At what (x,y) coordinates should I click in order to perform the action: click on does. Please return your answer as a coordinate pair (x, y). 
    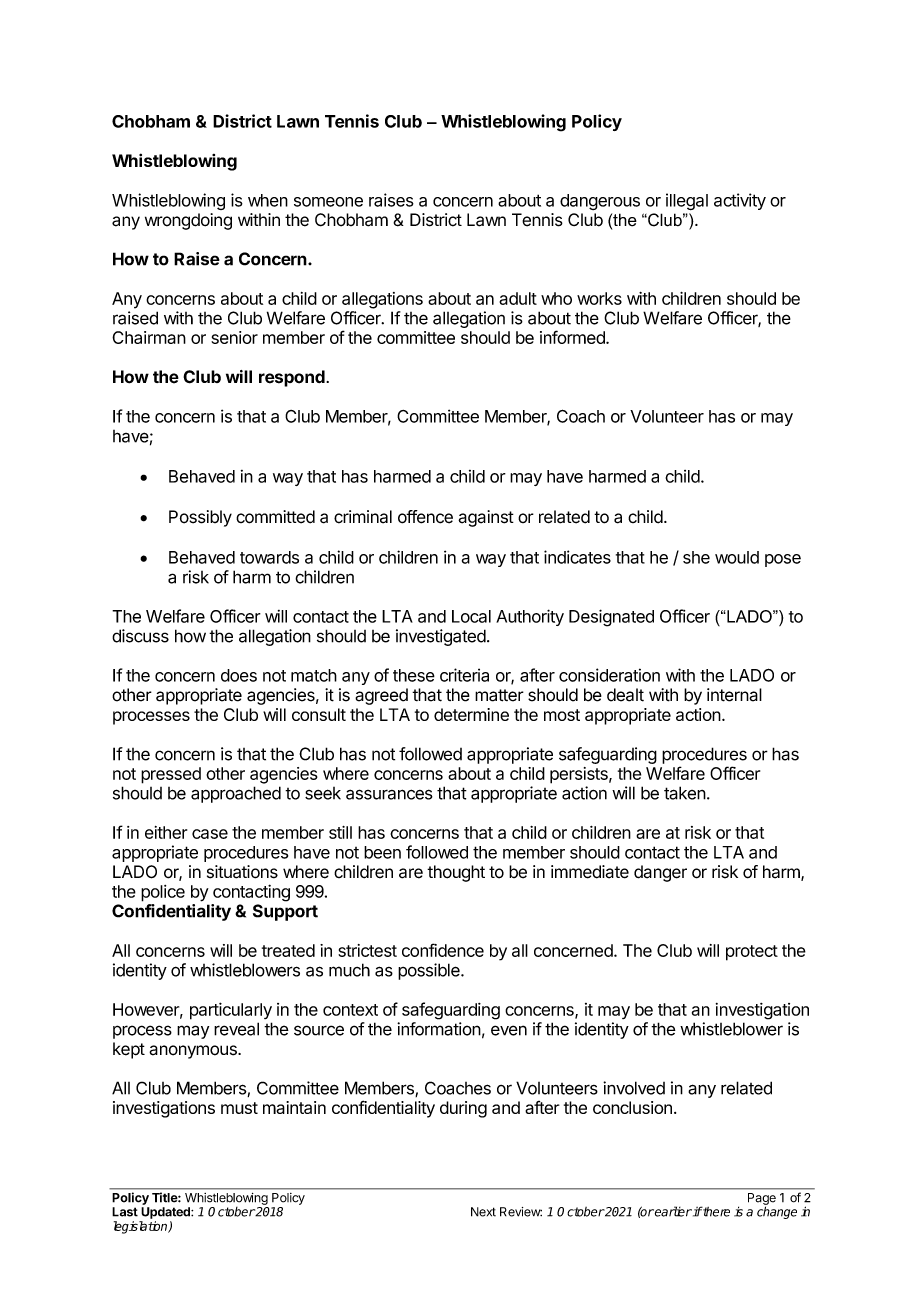
    Looking at the image, I should click on (239, 675).
